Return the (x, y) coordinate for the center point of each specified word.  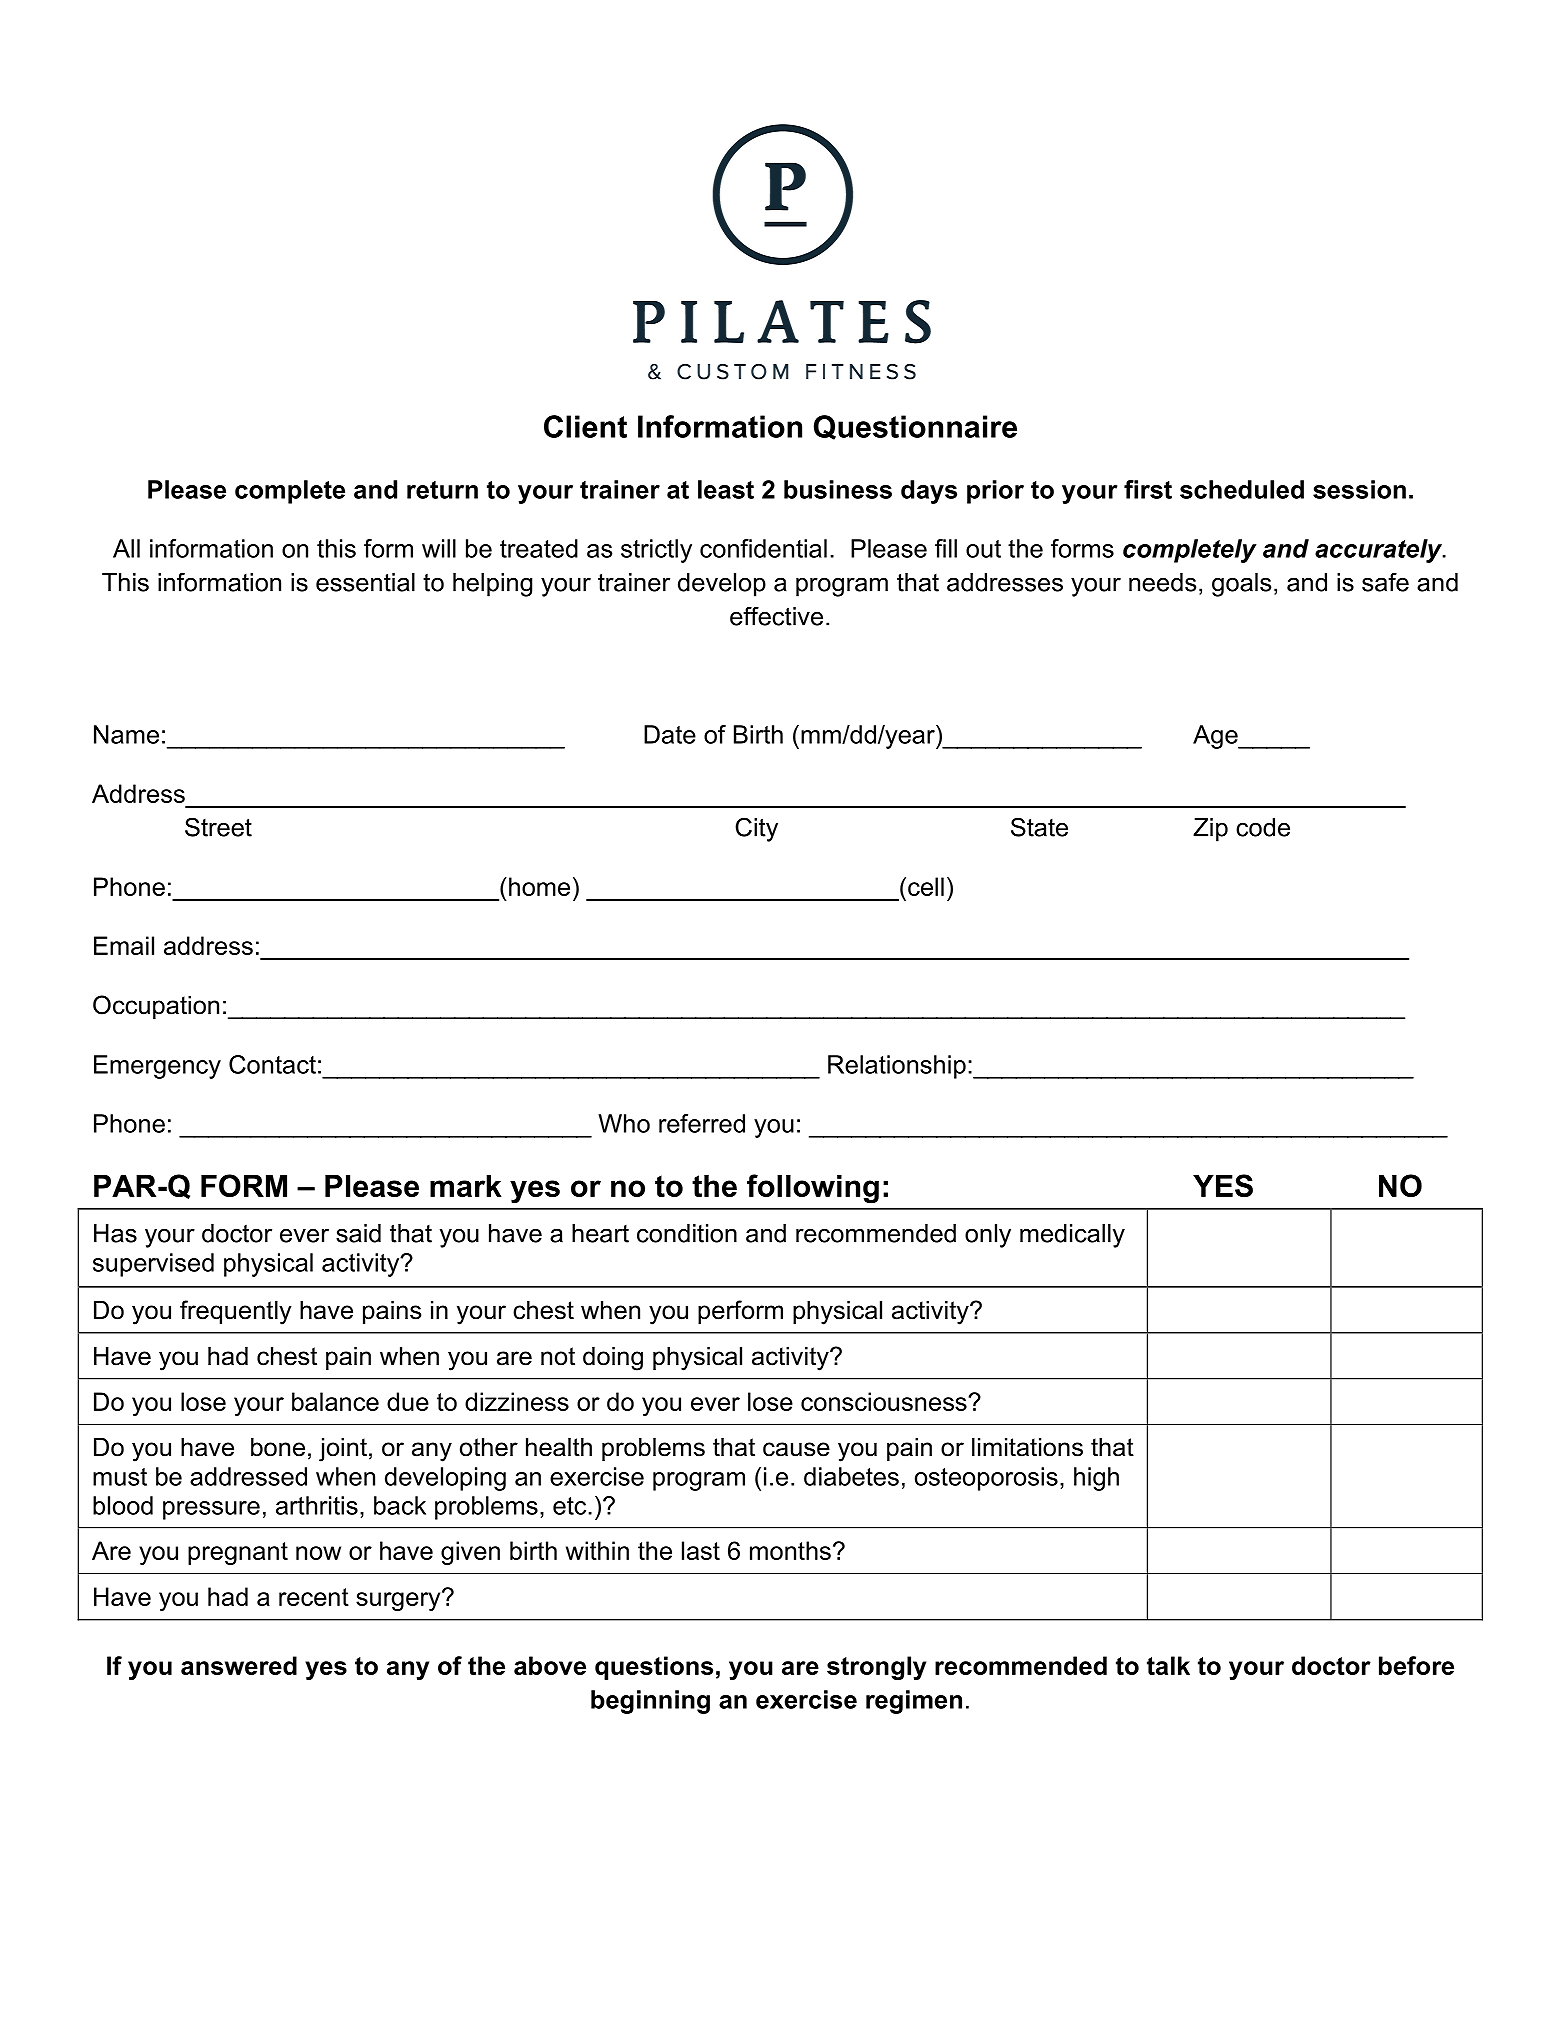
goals (1241, 585)
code (1263, 827)
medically (1072, 1236)
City (756, 829)
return (442, 490)
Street (218, 827)
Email (124, 945)
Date (670, 734)
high (1096, 1479)
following (813, 1188)
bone (278, 1447)
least (726, 489)
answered (239, 1665)
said (358, 1233)
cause (796, 1449)
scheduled (1242, 489)
